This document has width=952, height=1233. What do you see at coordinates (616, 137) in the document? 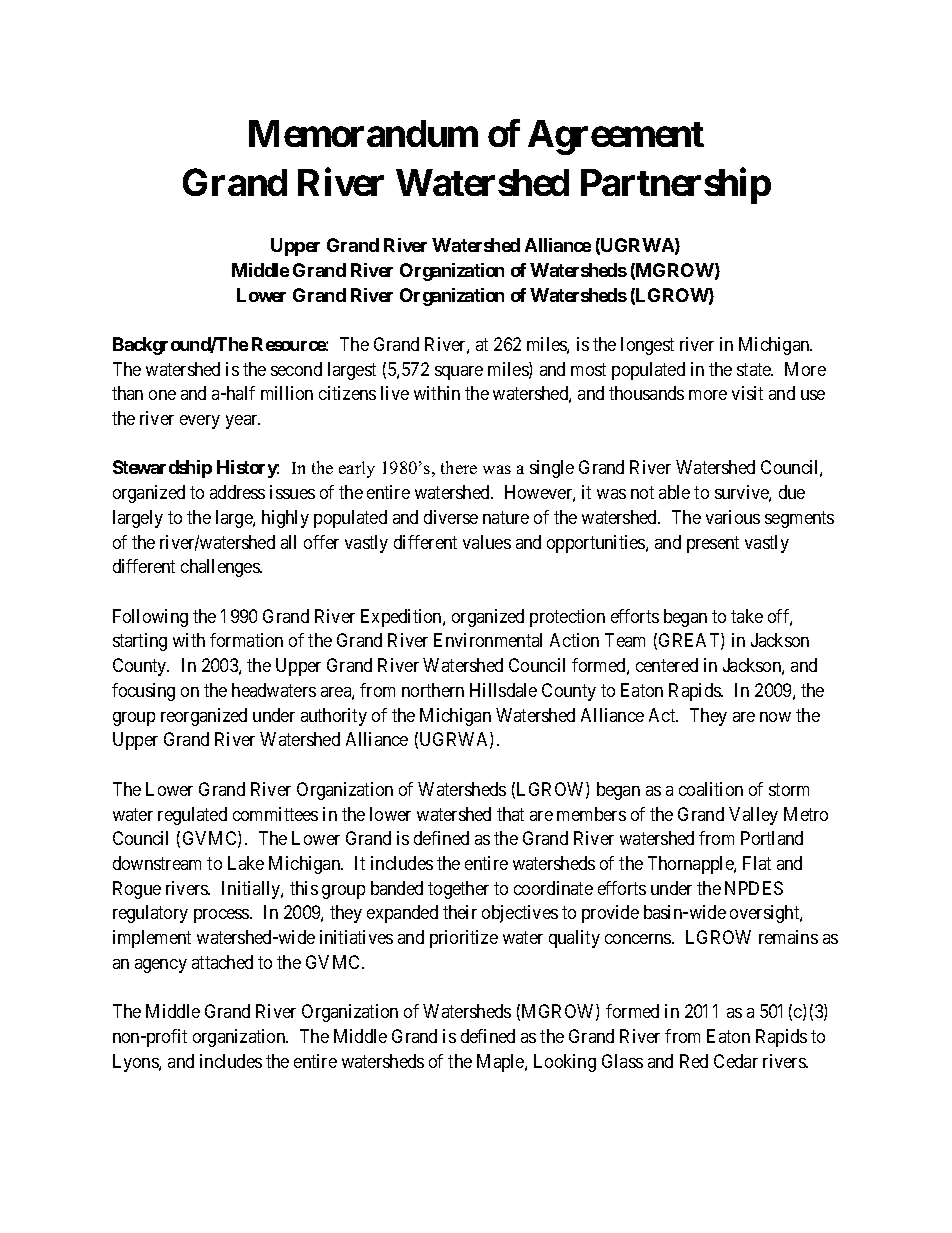
I see `Agreement` at bounding box center [616, 137].
